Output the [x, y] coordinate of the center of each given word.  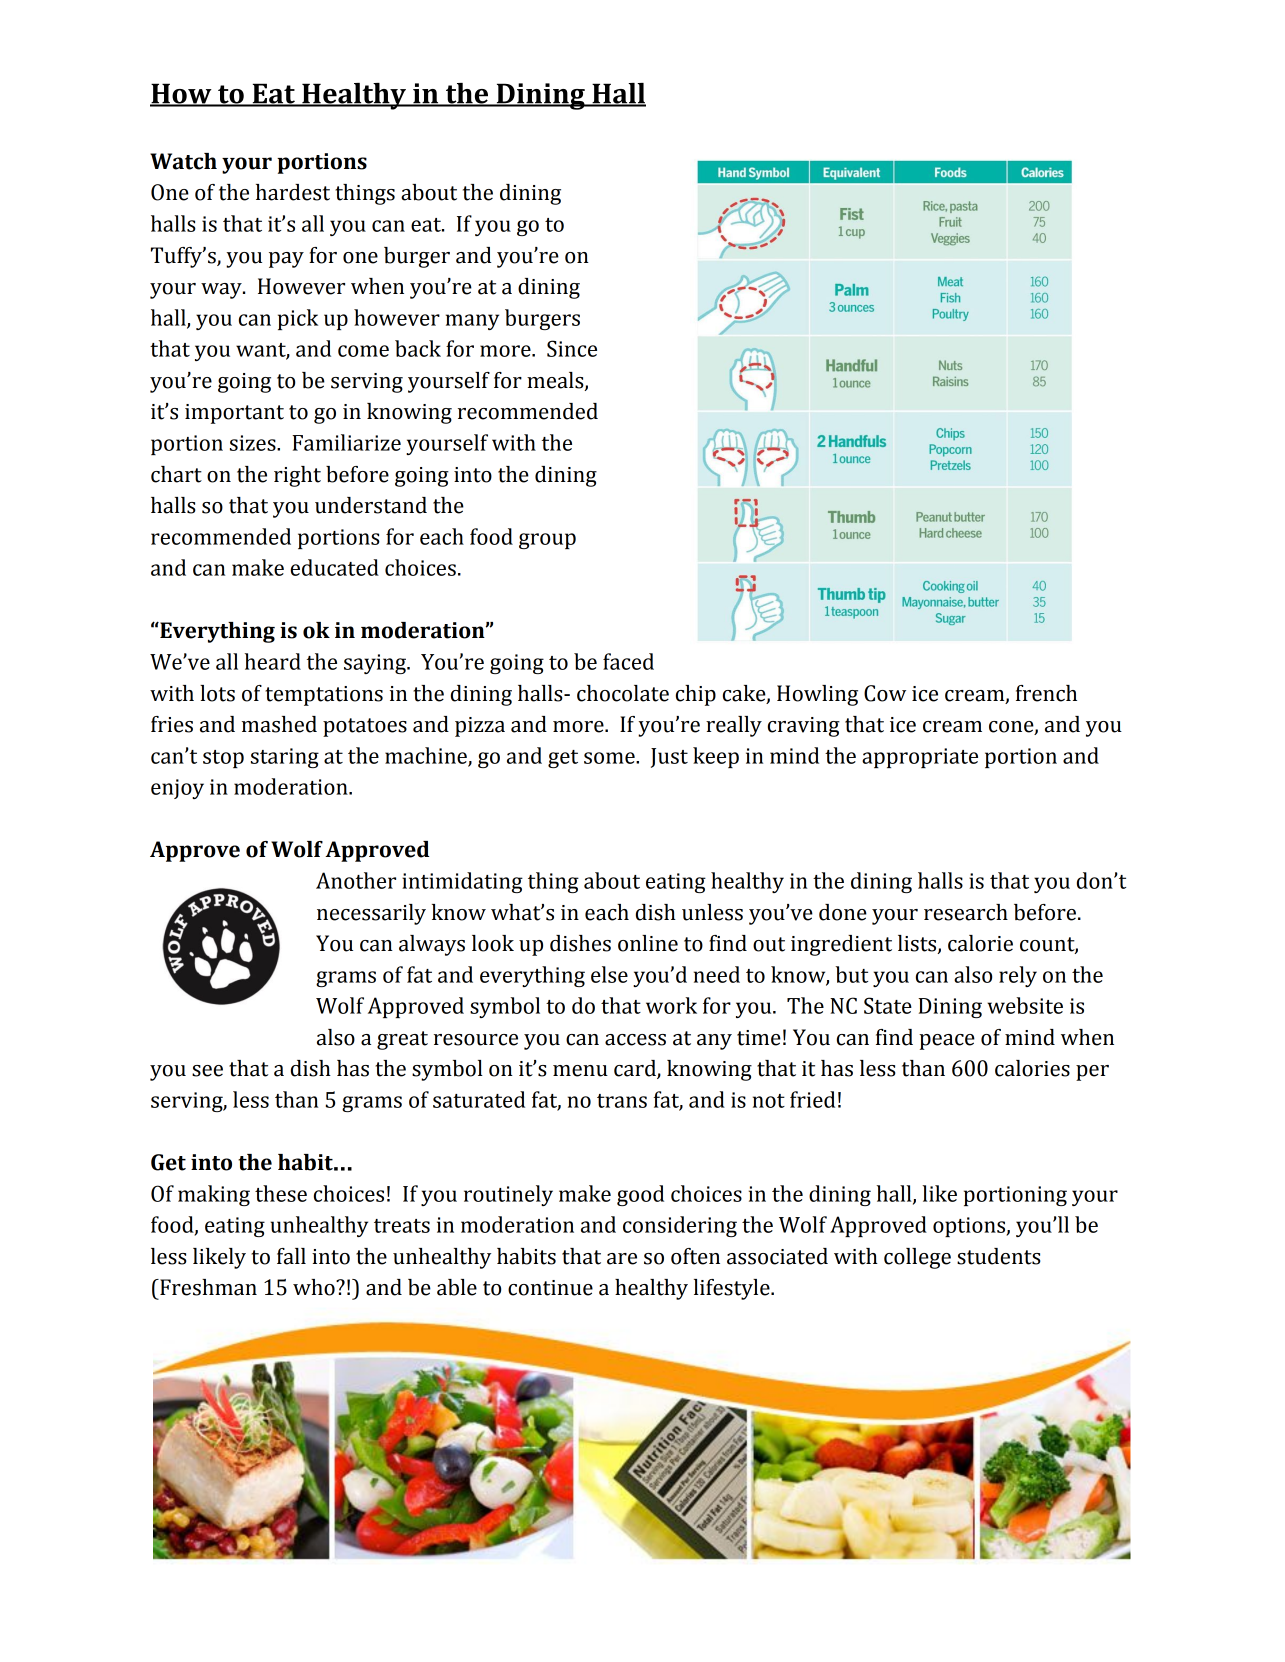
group [547, 541]
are [622, 1259]
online [648, 943]
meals [556, 381]
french [1046, 693]
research [966, 912]
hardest [293, 192]
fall [291, 1256]
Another [356, 880]
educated [335, 567]
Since [572, 348]
